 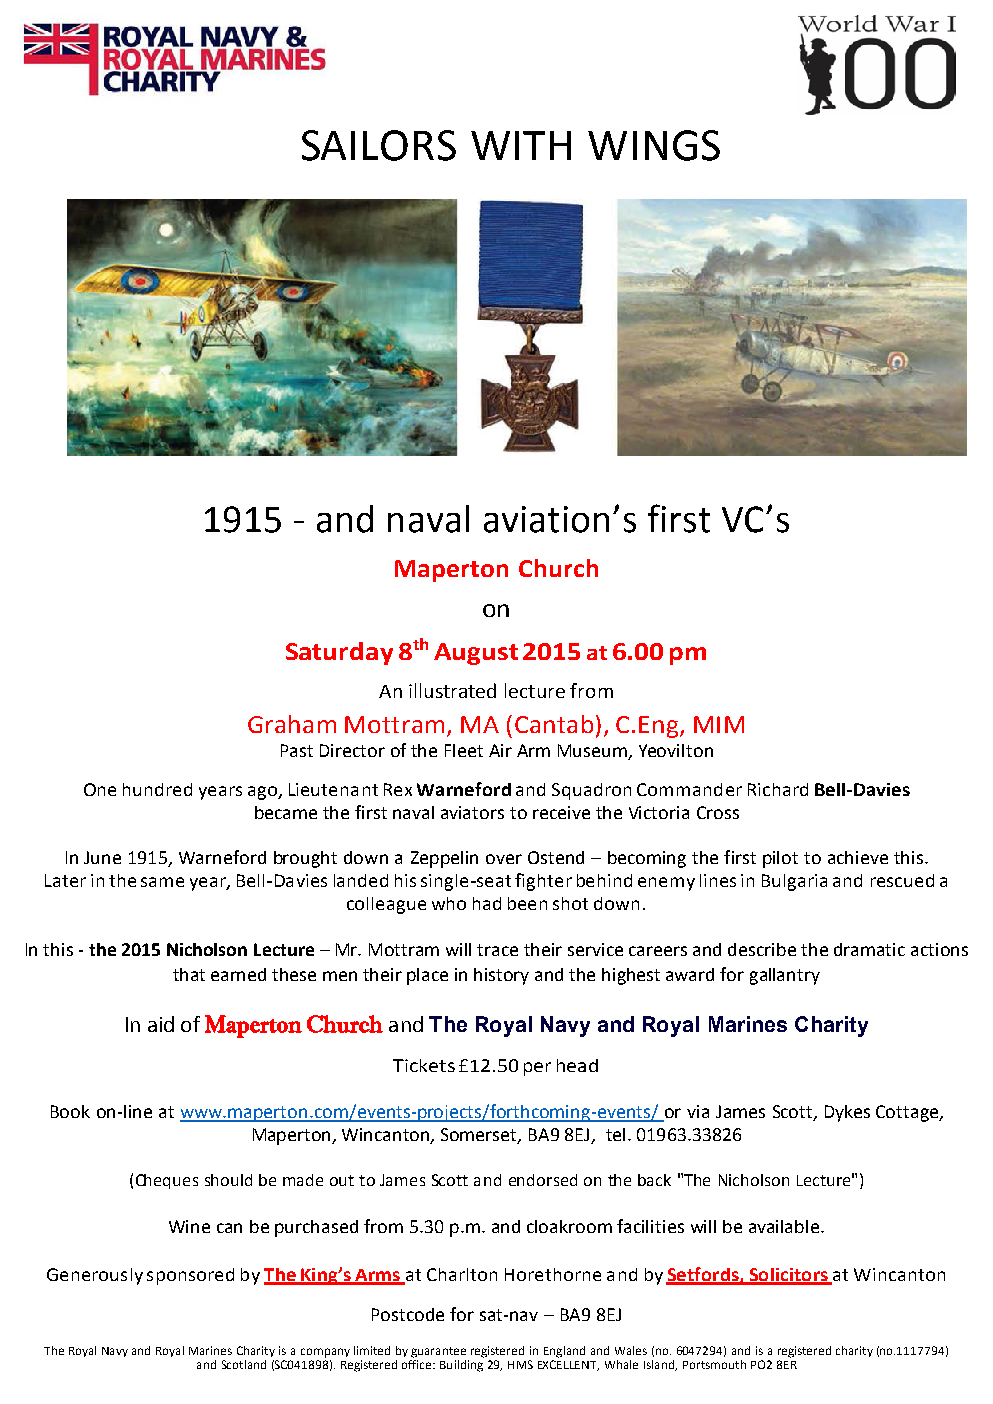 What do you see at coordinates (654, 145) in the image?
I see `WINGS` at bounding box center [654, 145].
